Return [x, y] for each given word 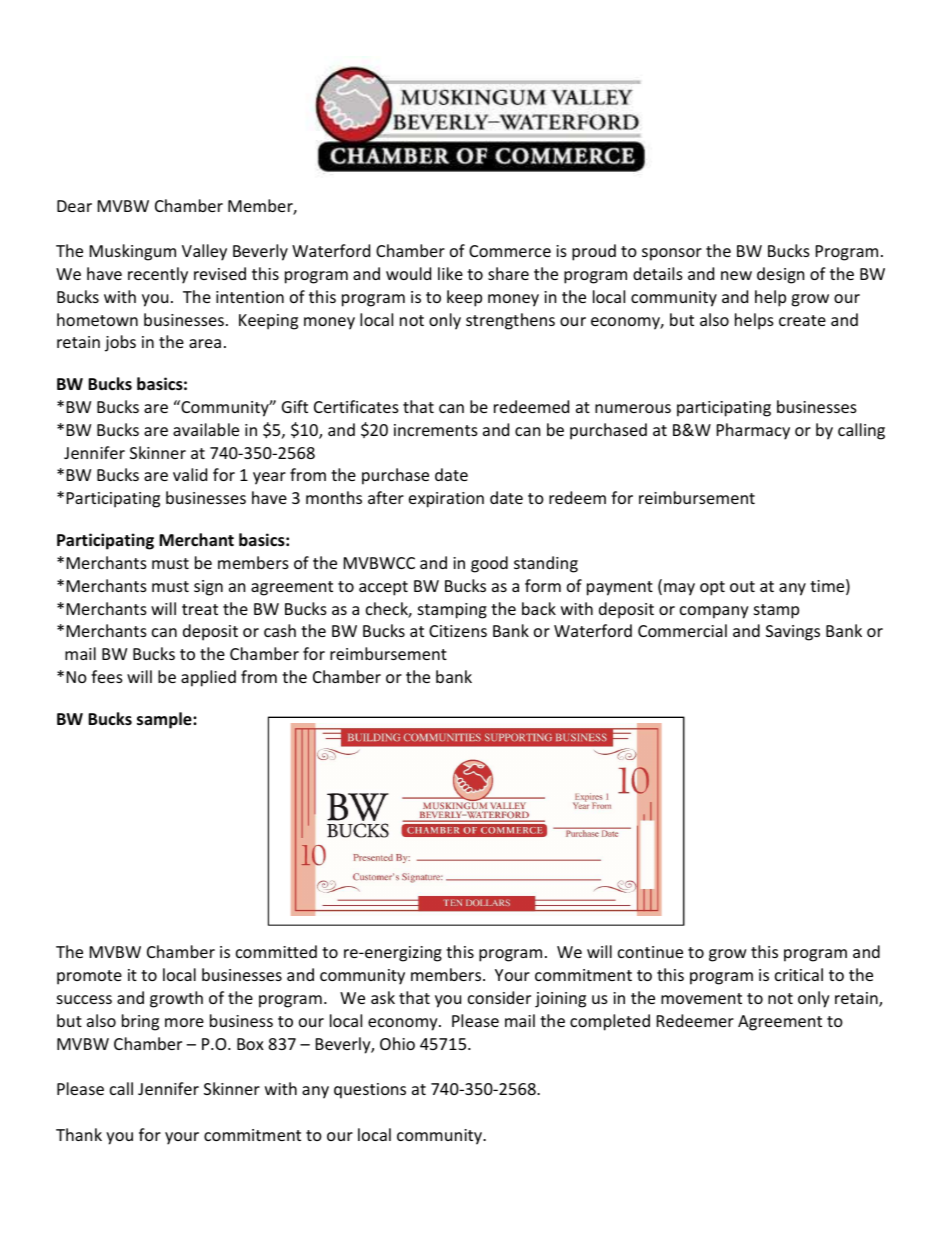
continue [650, 952]
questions [370, 1091]
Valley [204, 252]
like [450, 273]
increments [436, 430]
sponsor [672, 254]
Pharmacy [753, 431]
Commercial [682, 630]
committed [276, 951]
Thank [79, 1134]
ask [383, 997]
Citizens [458, 631]
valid [190, 474]
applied [208, 678]
